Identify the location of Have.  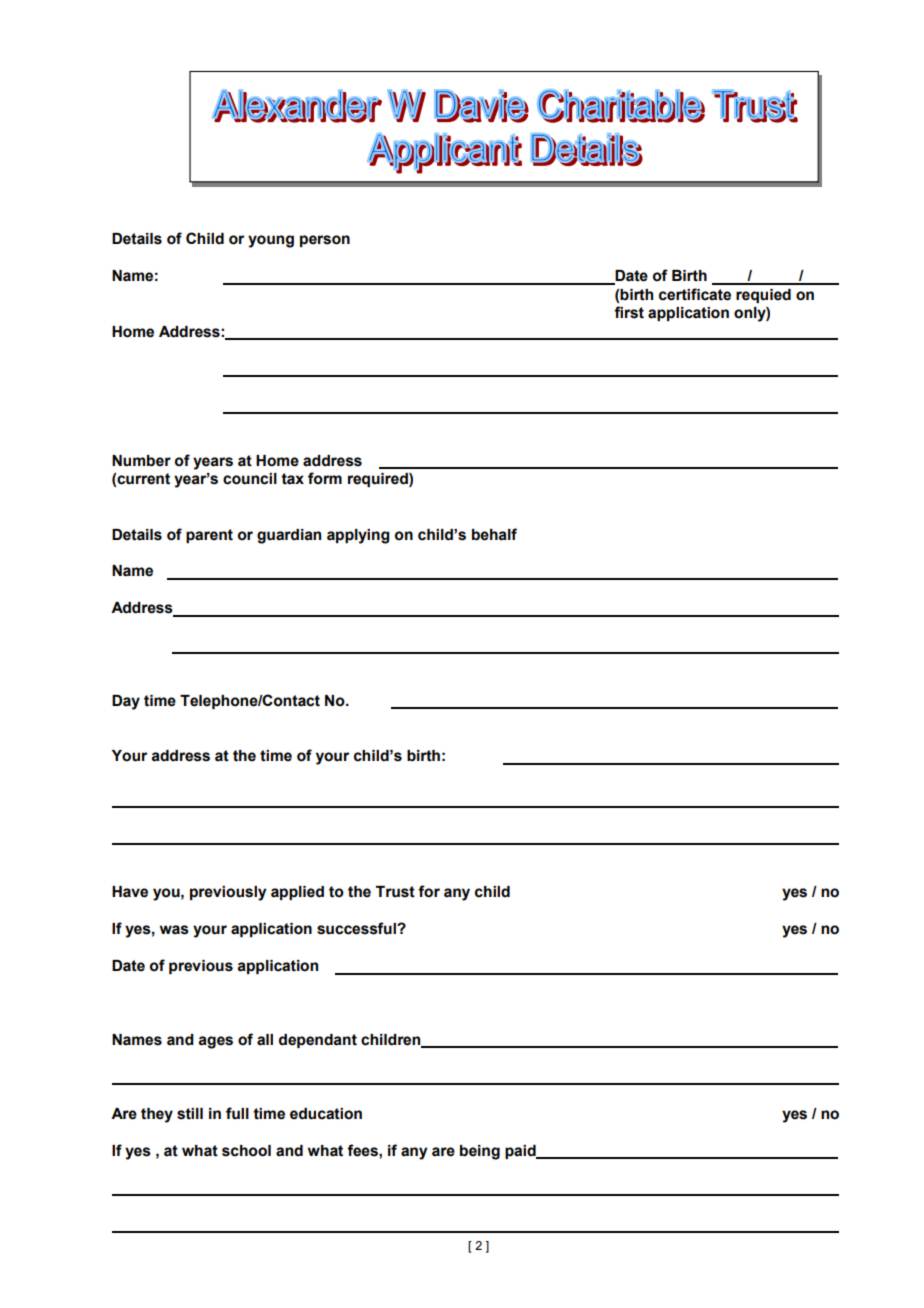
(130, 892).
